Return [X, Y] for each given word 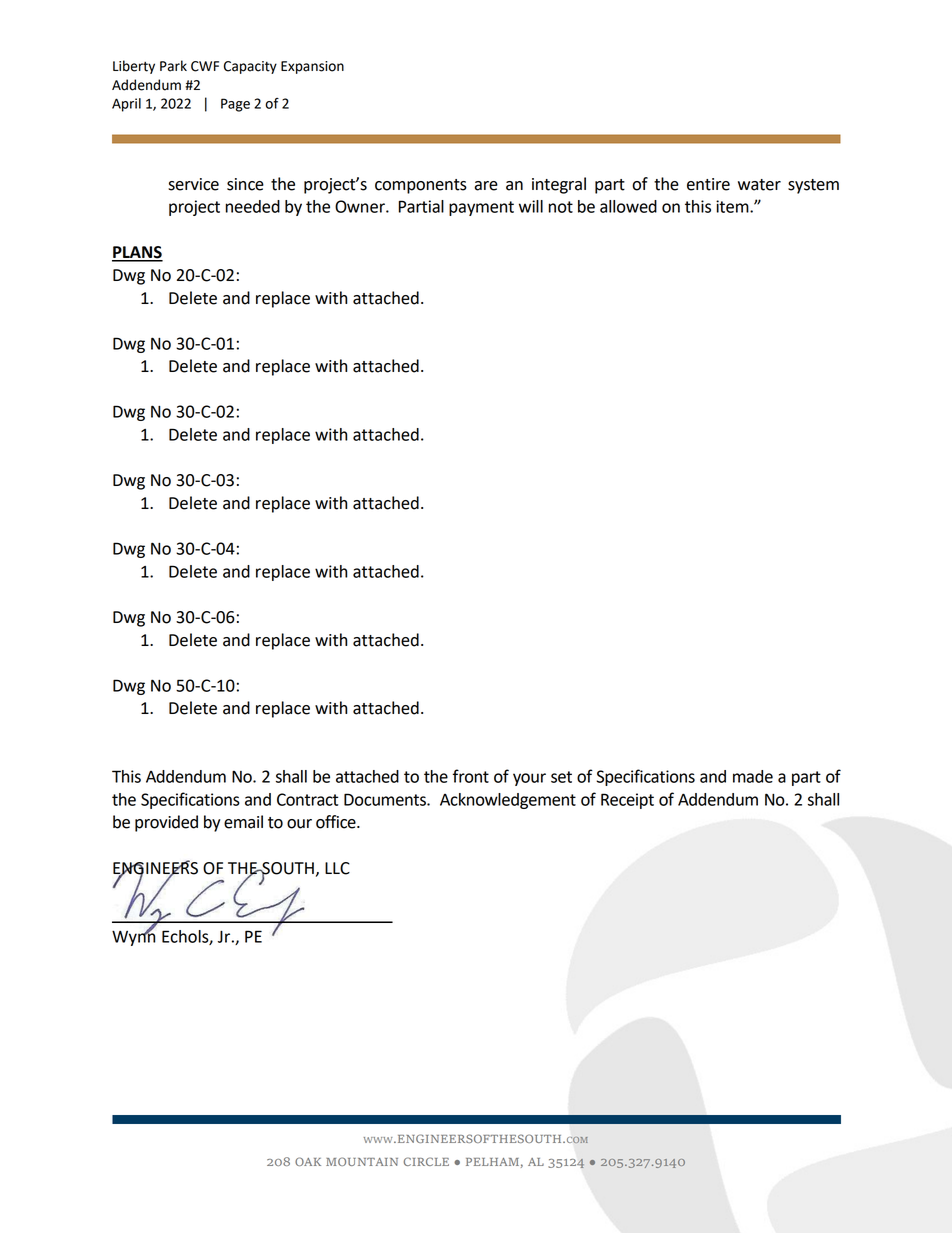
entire [708, 184]
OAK [308, 1161]
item [733, 206]
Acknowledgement [508, 801]
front [471, 776]
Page [235, 105]
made [753, 776]
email [243, 822]
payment [481, 208]
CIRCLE [426, 1161]
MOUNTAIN [362, 1161]
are [486, 186]
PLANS [137, 253]
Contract [307, 799]
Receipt [627, 801]
